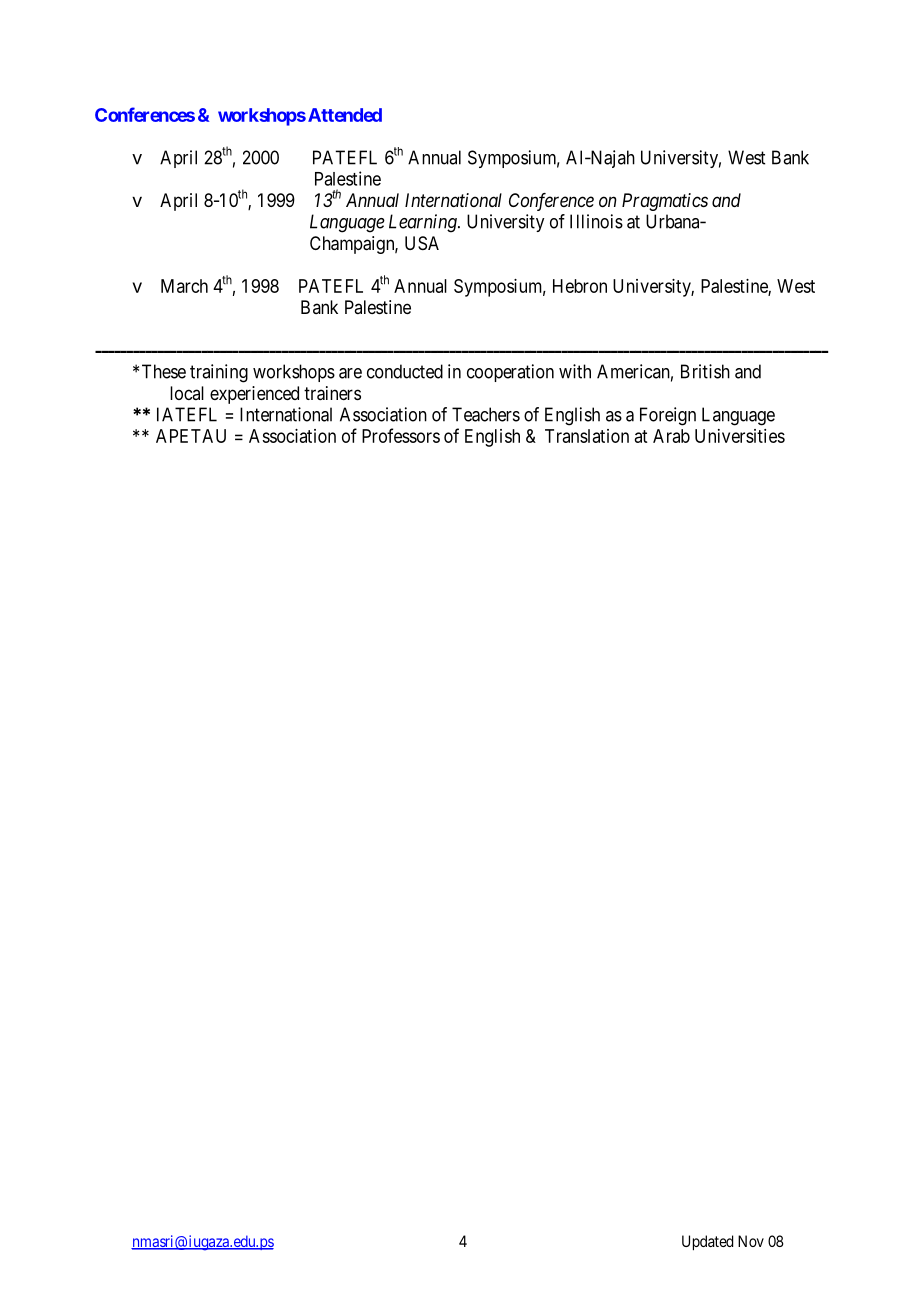 Image resolution: width=924 pixels, height=1307 pixels. What do you see at coordinates (424, 223) in the document?
I see `Learning` at bounding box center [424, 223].
